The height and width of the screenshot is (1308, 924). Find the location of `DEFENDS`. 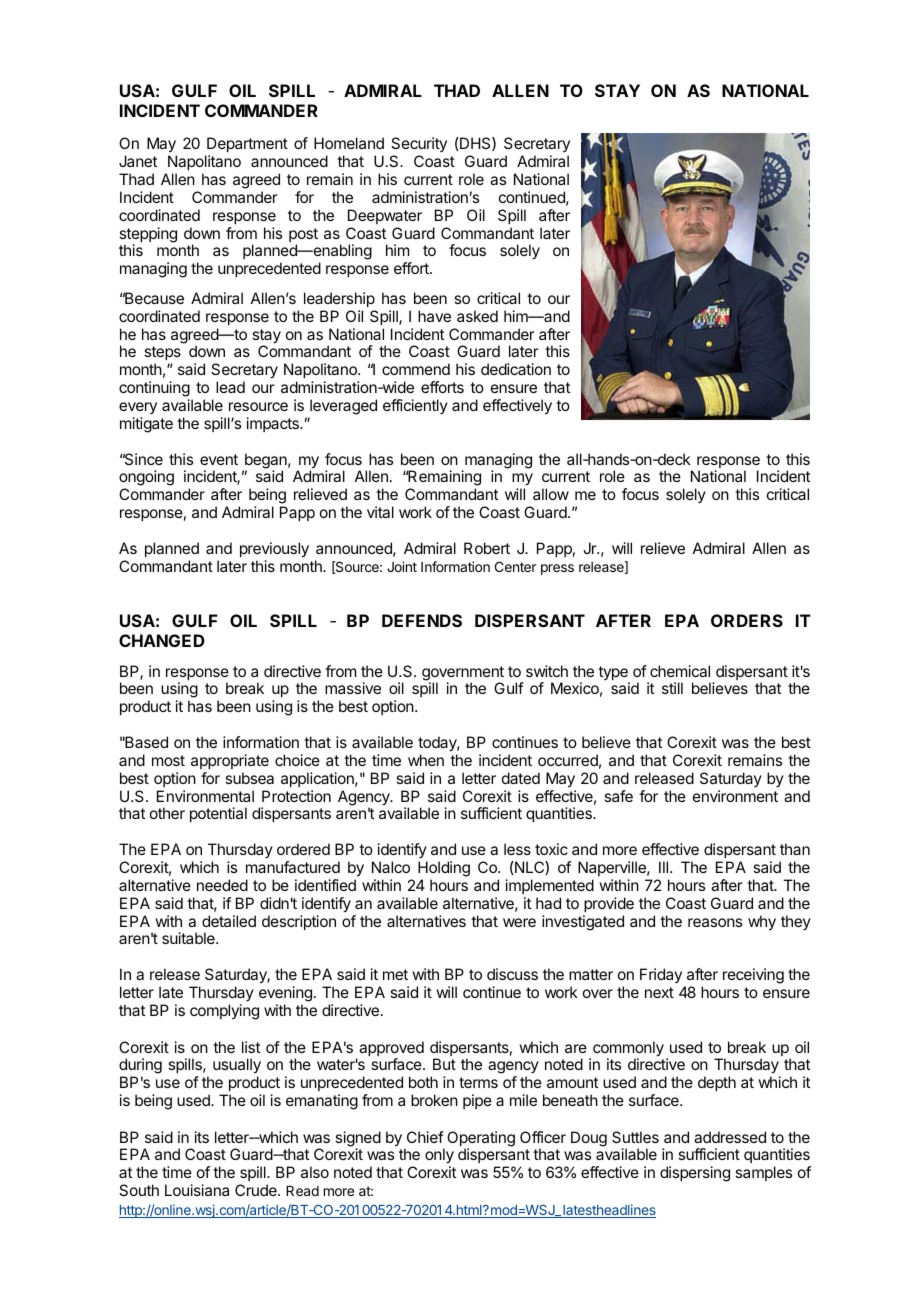

DEFENDS is located at coordinates (422, 620).
